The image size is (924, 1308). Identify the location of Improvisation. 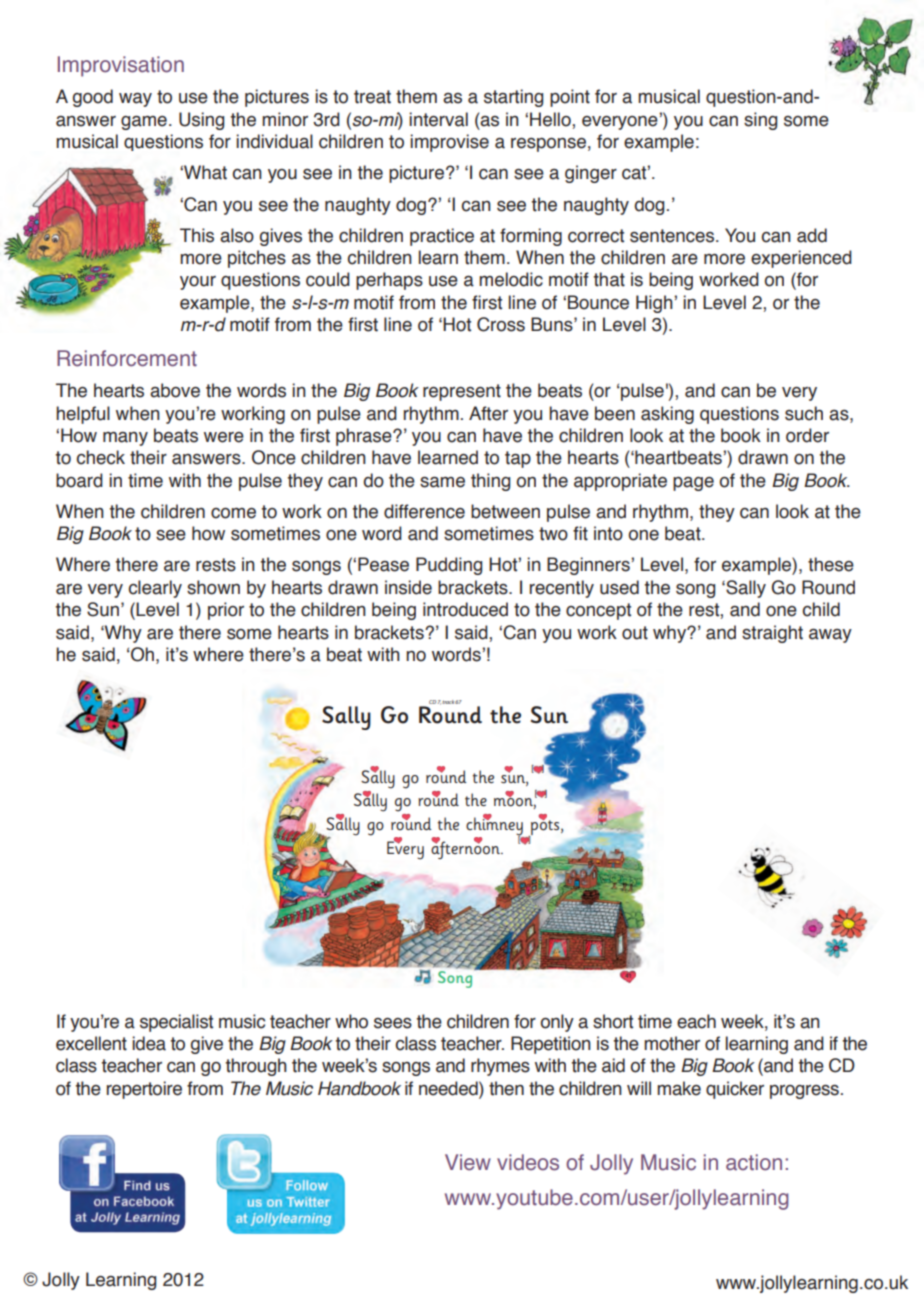
(121, 66).
